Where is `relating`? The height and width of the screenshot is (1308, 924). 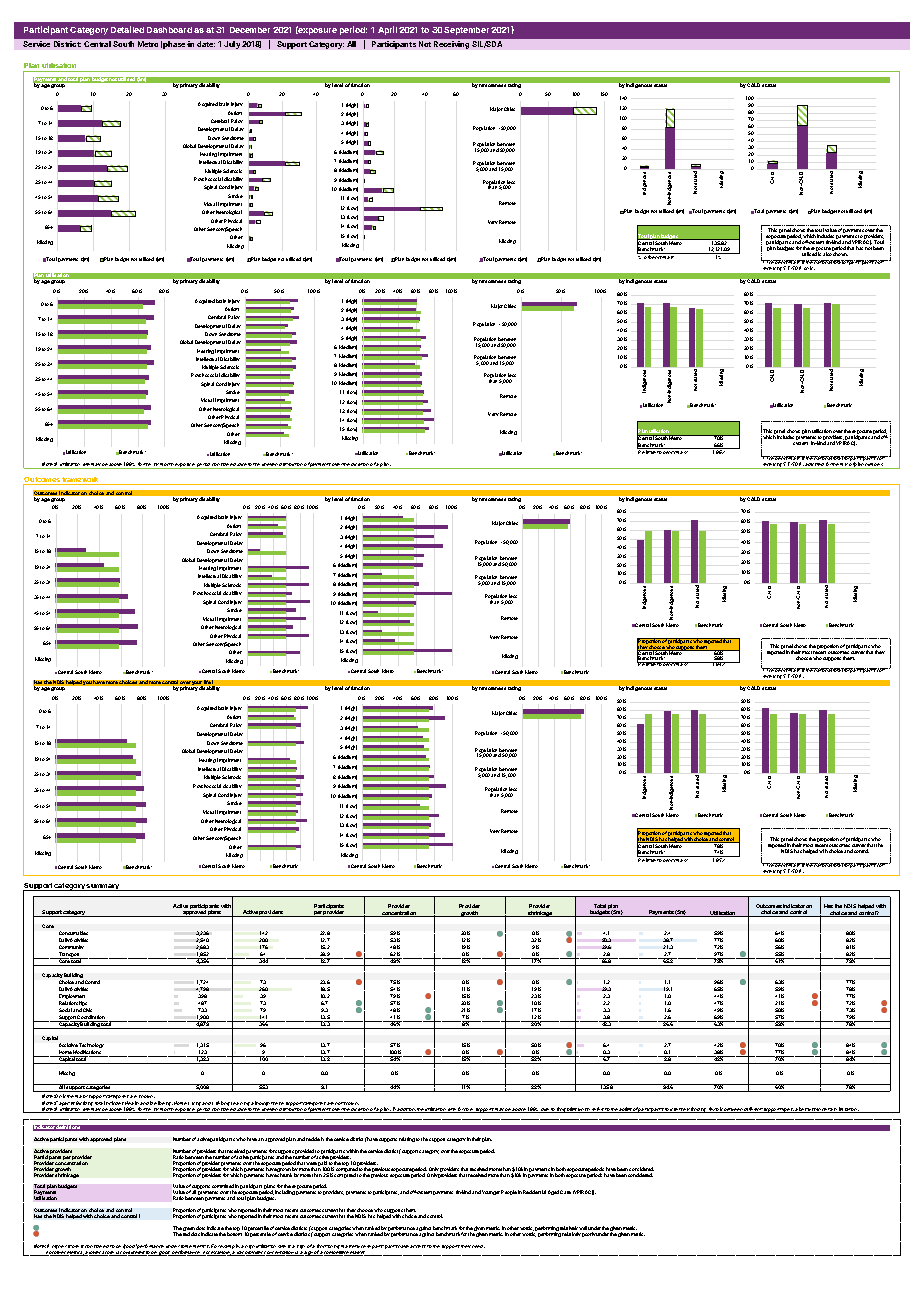
relating is located at coordinates (407, 1139).
